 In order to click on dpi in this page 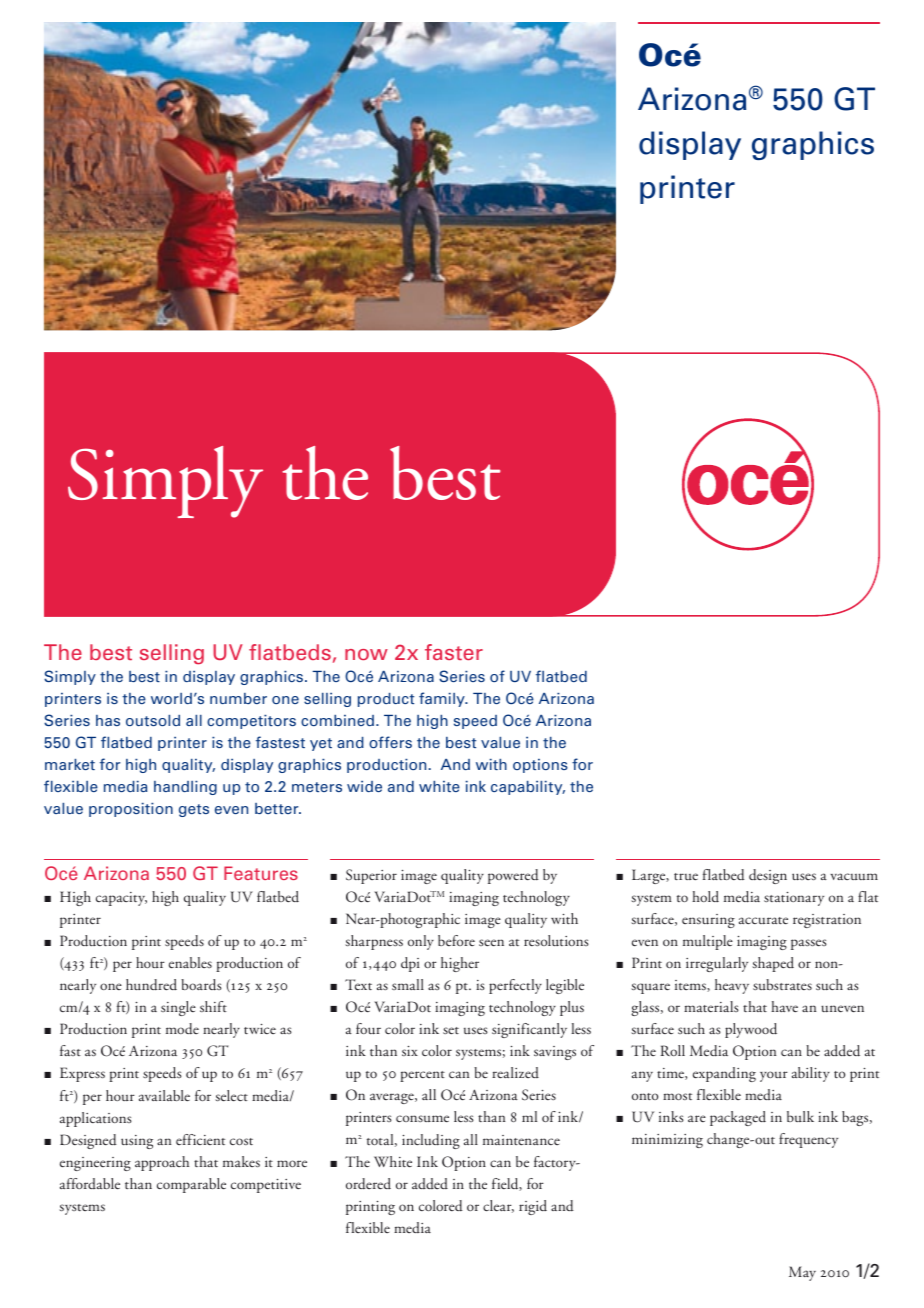, I will do `click(410, 964)`.
